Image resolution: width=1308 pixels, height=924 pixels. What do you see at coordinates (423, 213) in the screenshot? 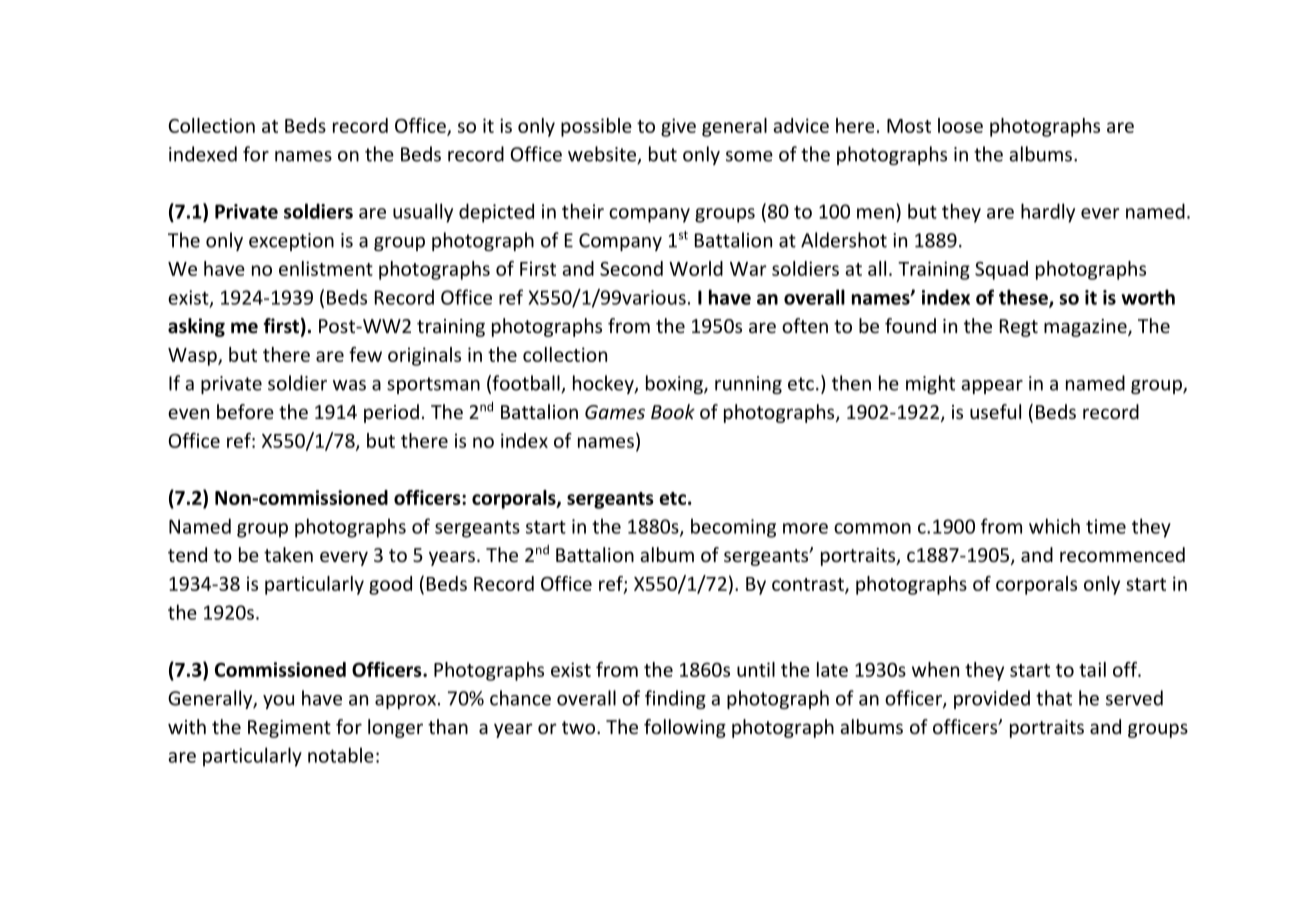
I see `usually` at bounding box center [423, 213].
